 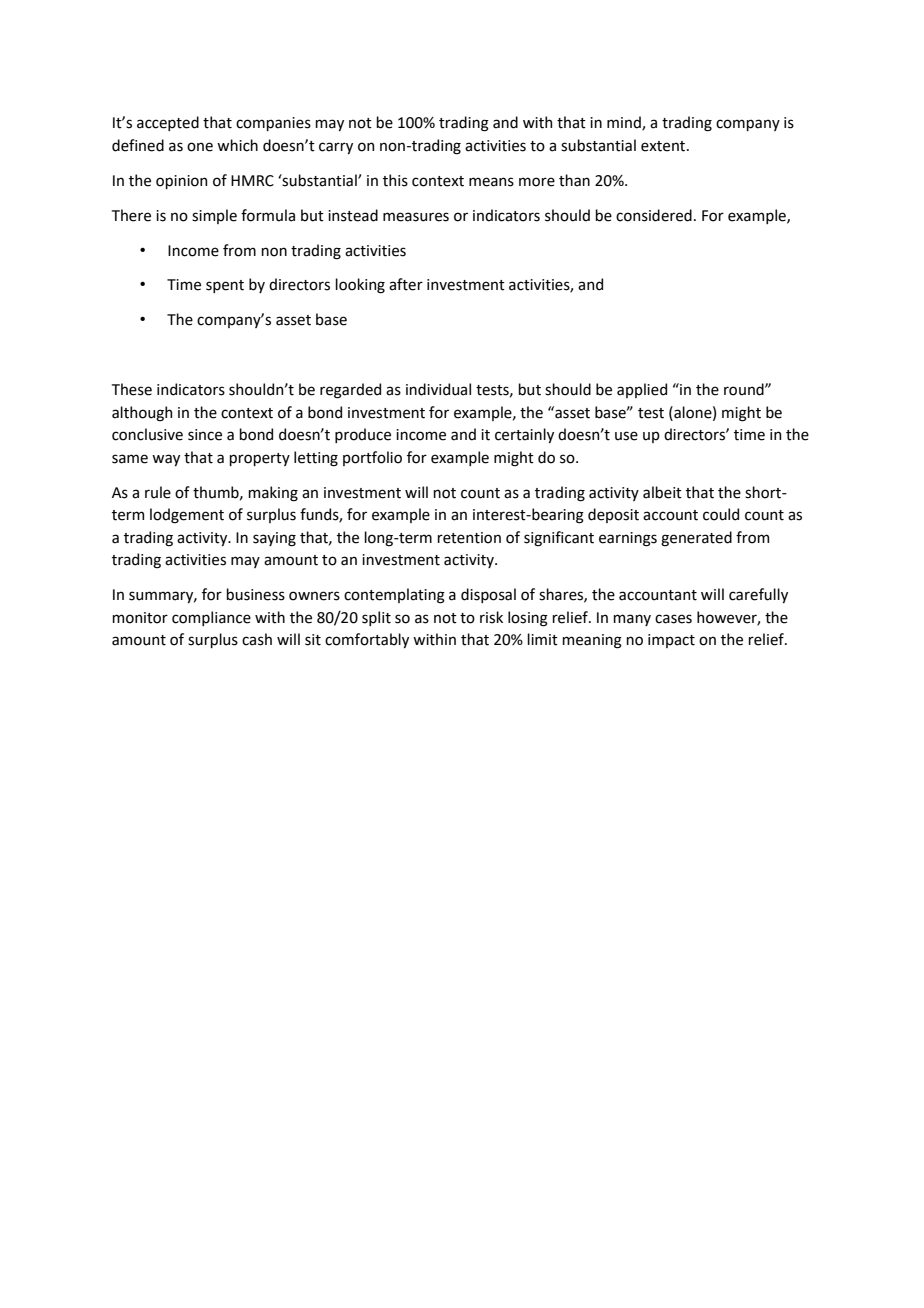 I want to click on considered, so click(x=654, y=215).
